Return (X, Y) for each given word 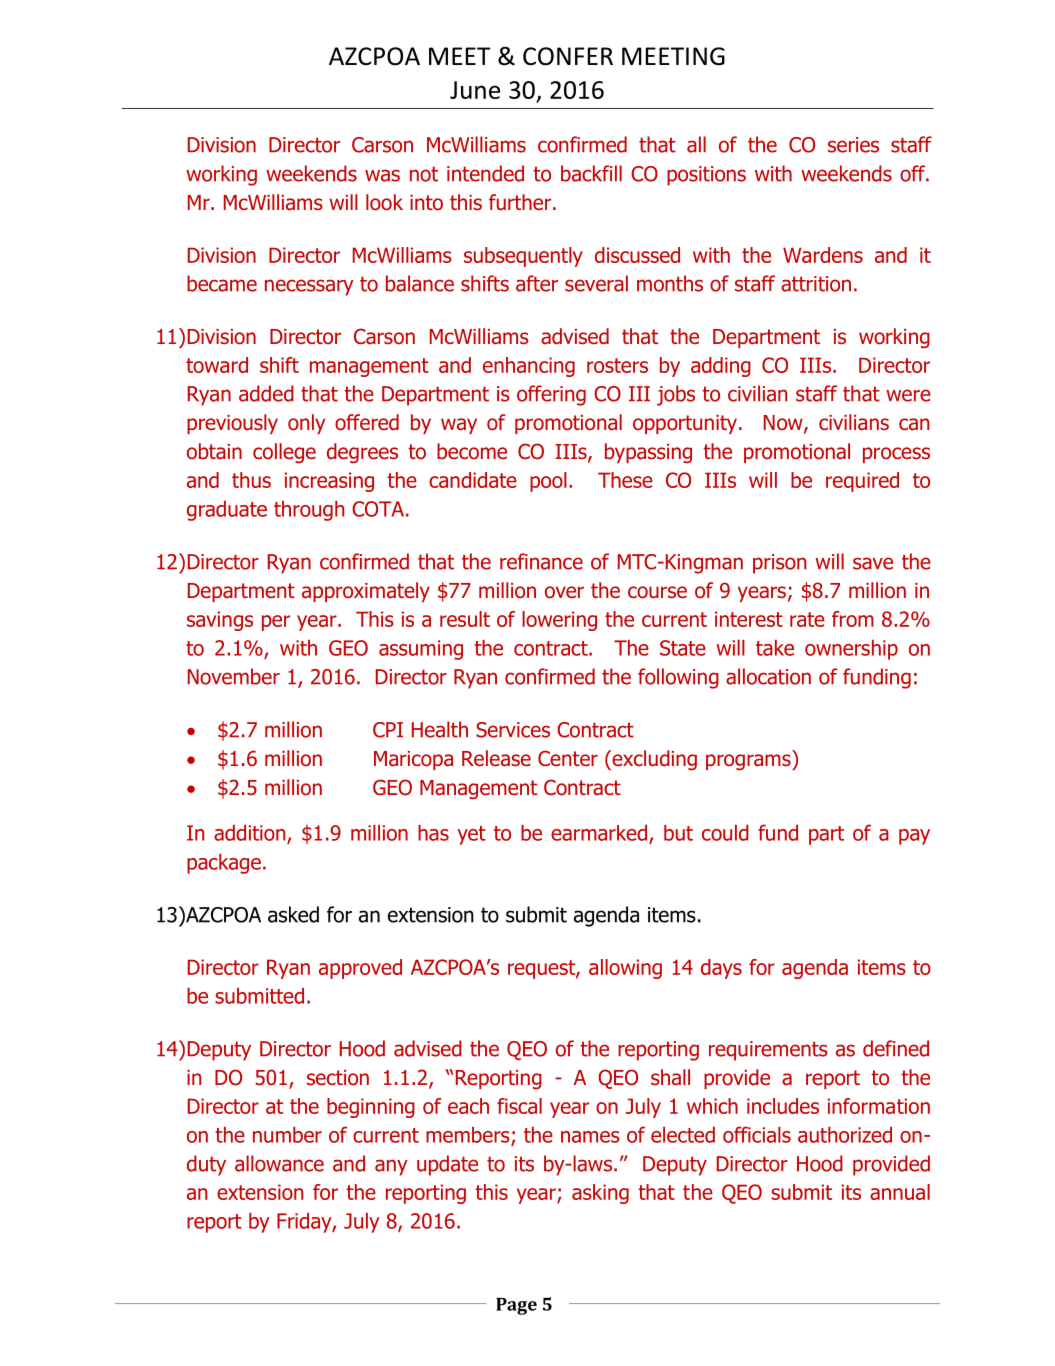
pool (548, 482)
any (391, 1167)
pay (914, 837)
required (862, 482)
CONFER (568, 56)
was (382, 175)
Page (516, 1306)
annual (900, 1192)
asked (293, 914)
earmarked (600, 834)
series (853, 145)
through (309, 511)
